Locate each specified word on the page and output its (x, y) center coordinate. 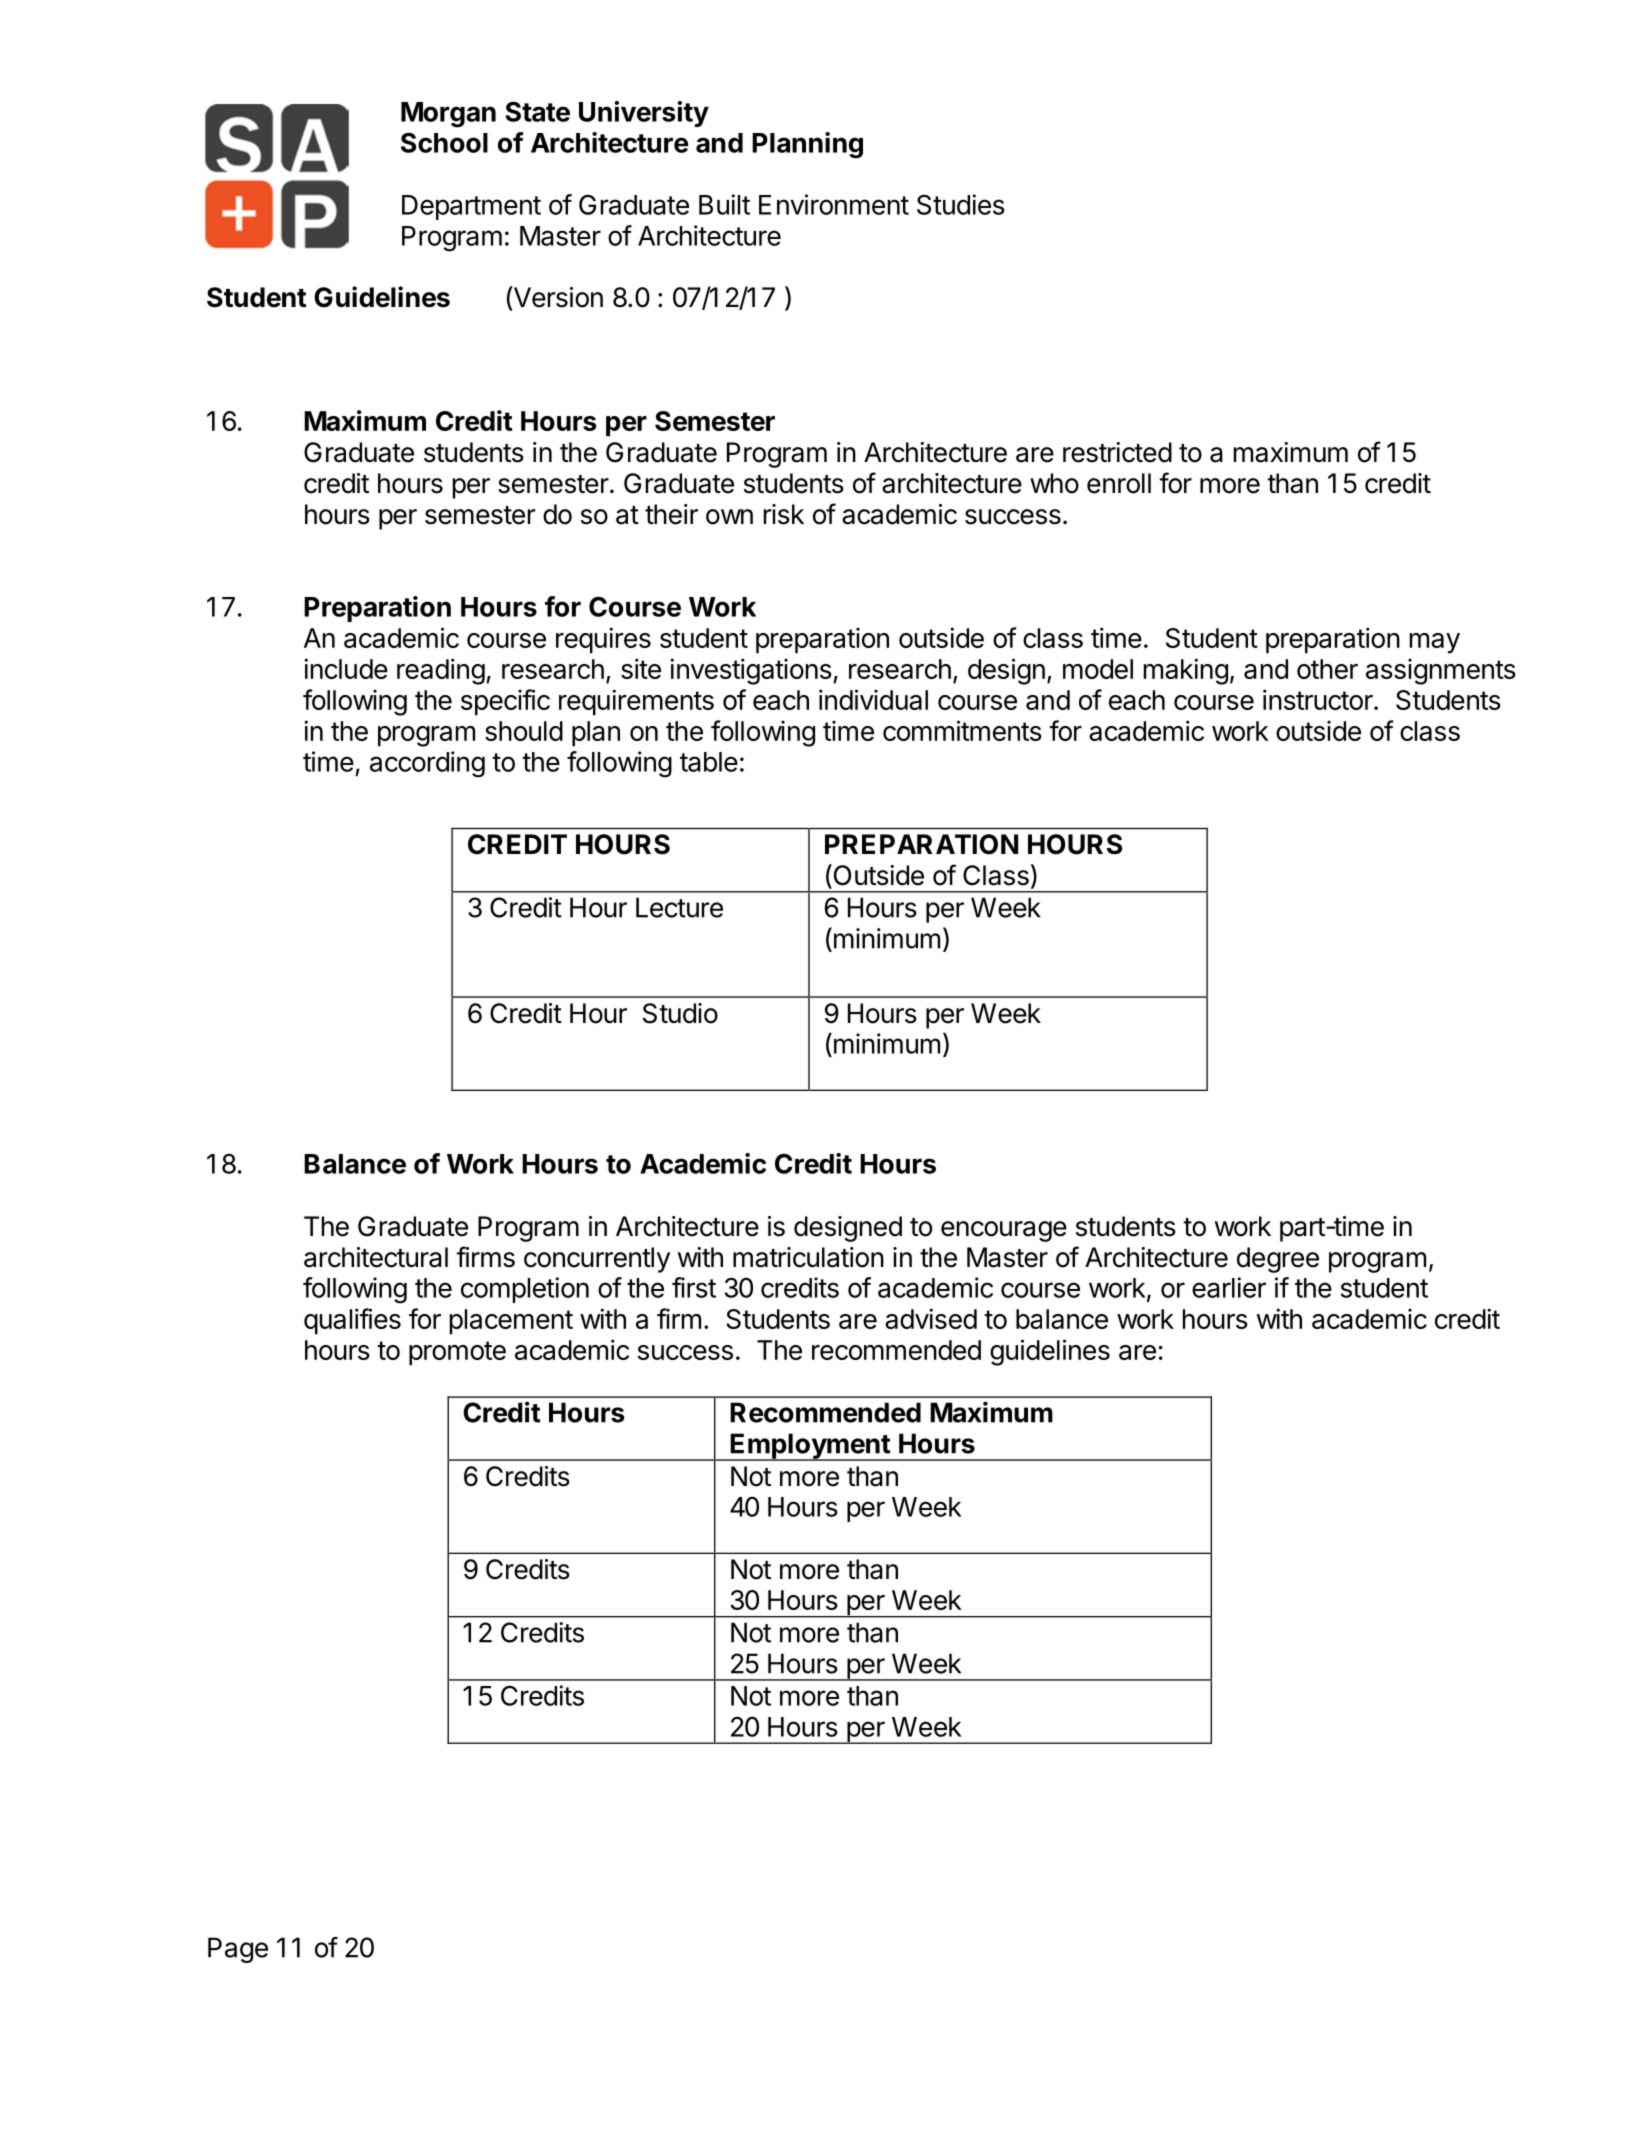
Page (238, 1950)
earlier (1229, 1287)
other (1327, 669)
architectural (376, 1257)
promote (457, 1353)
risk (784, 514)
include (346, 668)
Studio (680, 1013)
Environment (834, 204)
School (444, 142)
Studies (961, 204)
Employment (810, 1447)
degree (1278, 1260)
